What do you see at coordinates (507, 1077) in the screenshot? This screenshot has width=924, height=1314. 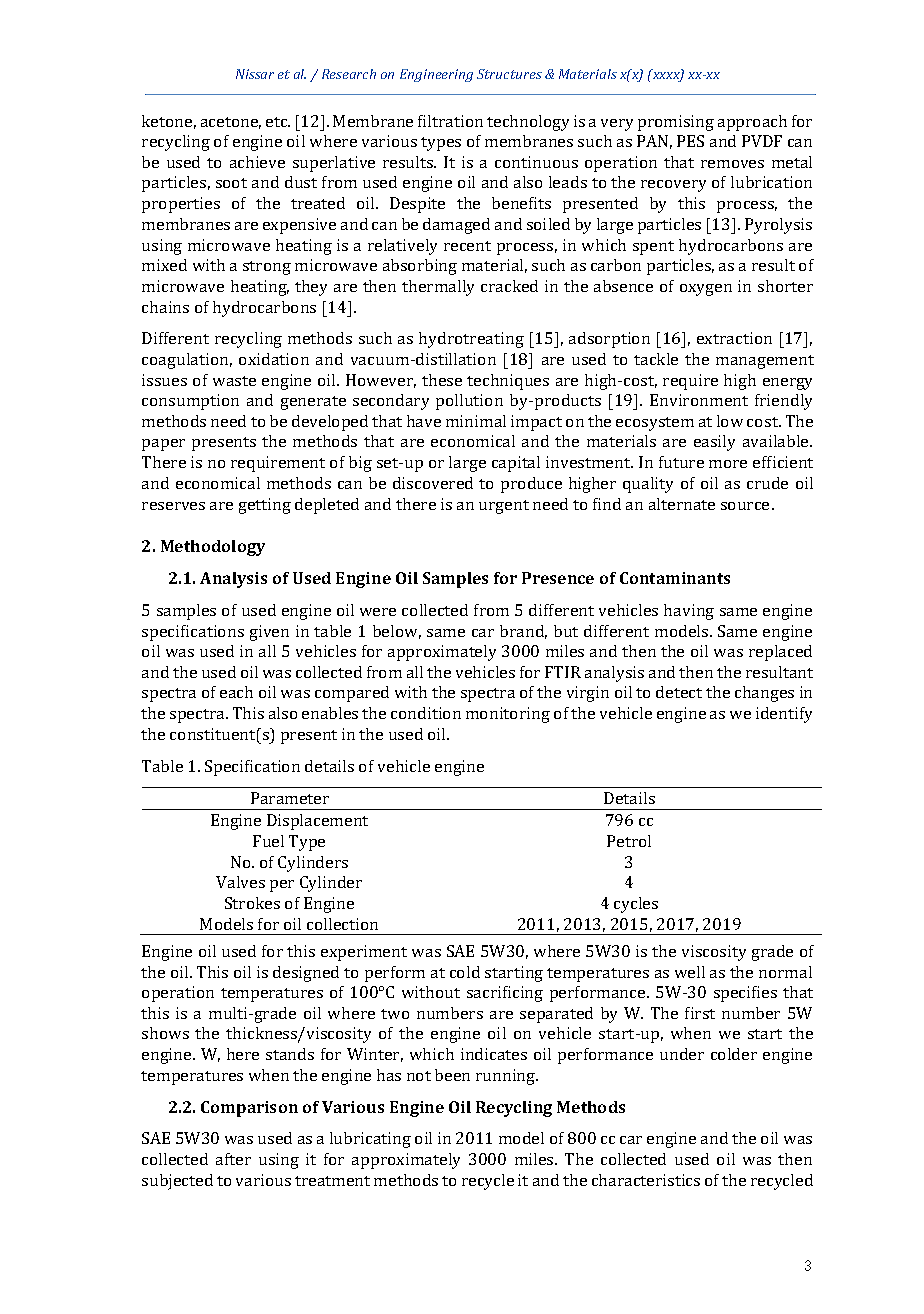 I see `running` at bounding box center [507, 1077].
